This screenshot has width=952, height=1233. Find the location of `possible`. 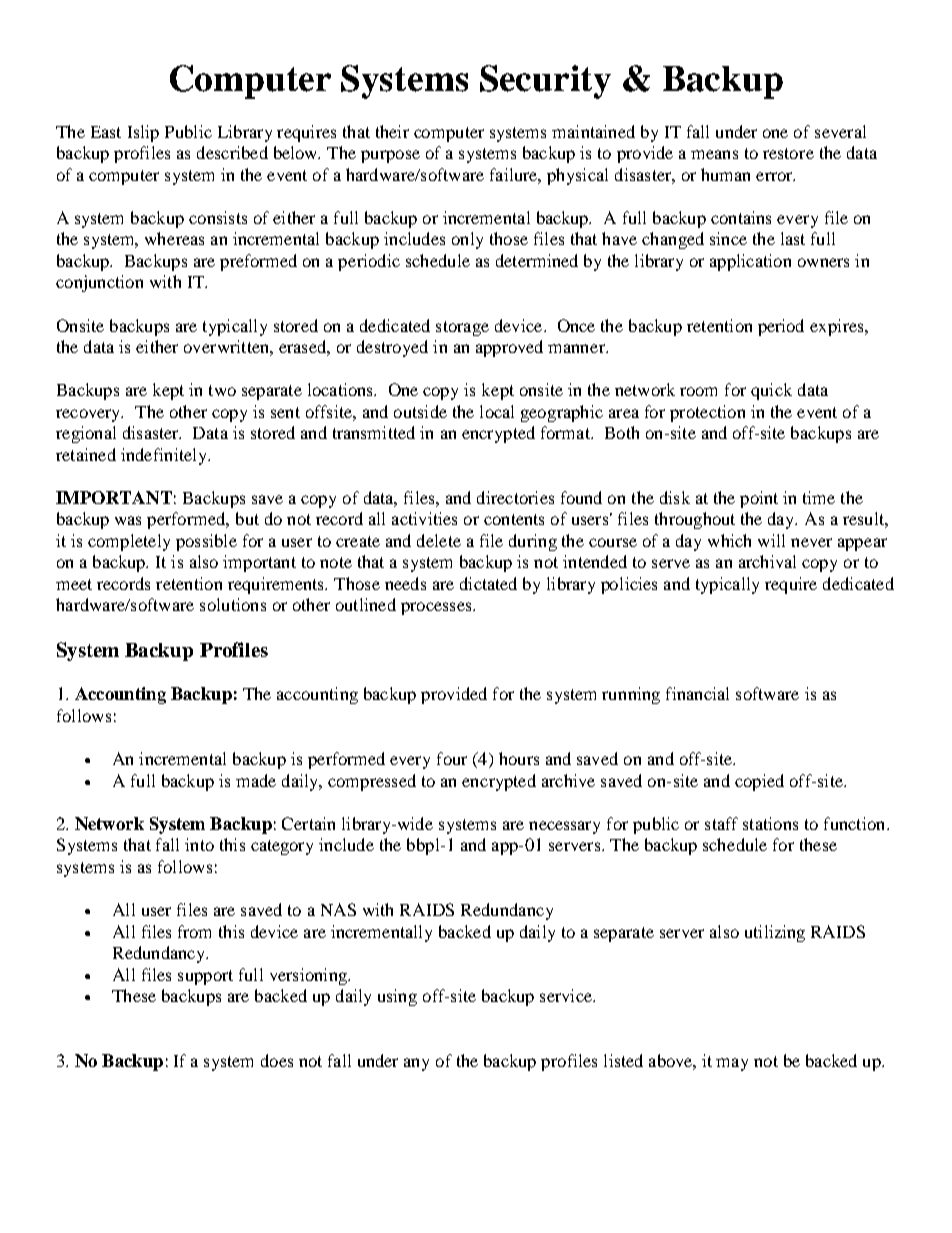

possible is located at coordinates (206, 542).
